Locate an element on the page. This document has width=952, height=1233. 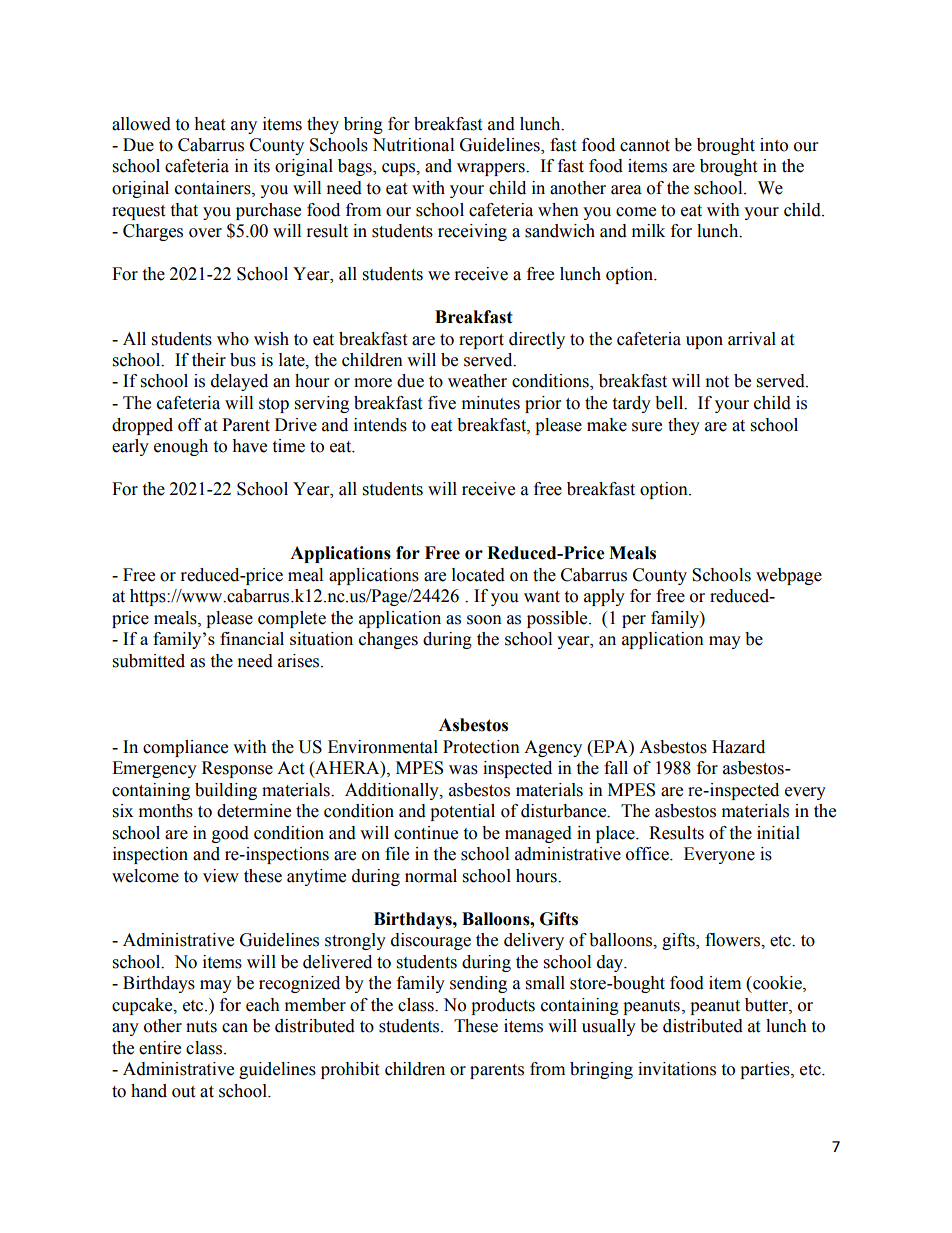
soon is located at coordinates (484, 620).
